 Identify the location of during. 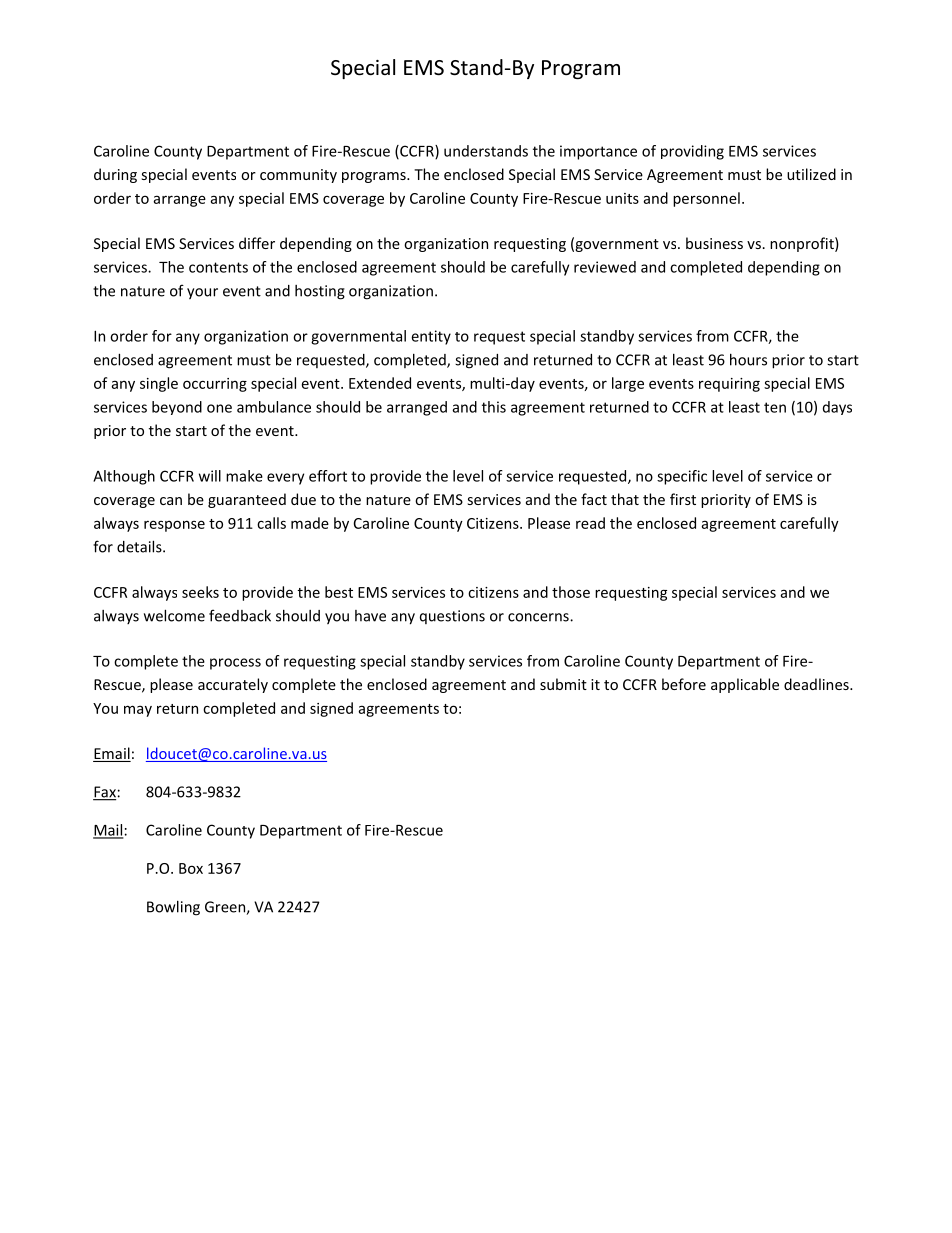
(115, 175).
